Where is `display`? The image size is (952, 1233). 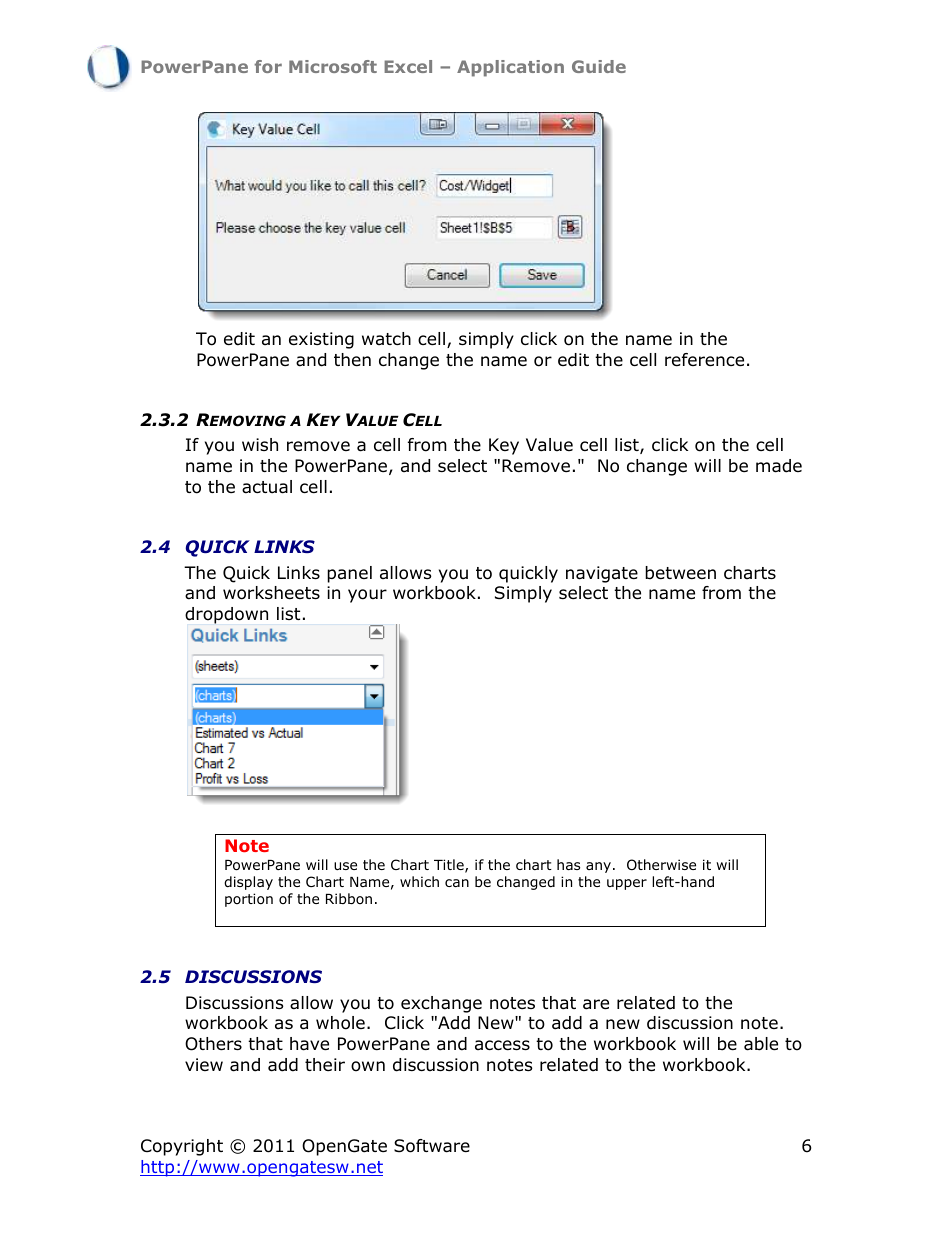 display is located at coordinates (248, 883).
